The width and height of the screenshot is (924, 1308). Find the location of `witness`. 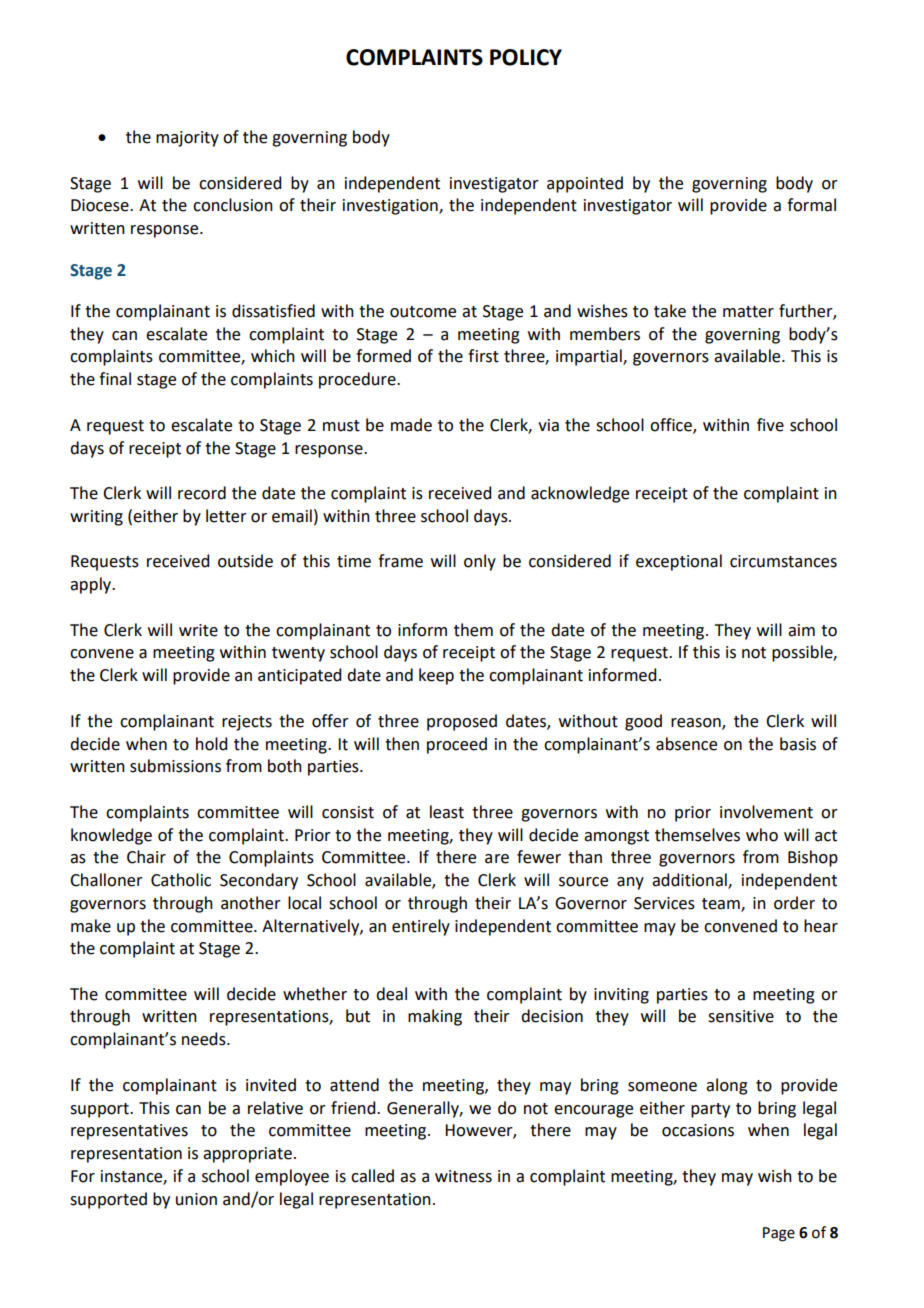

witness is located at coordinates (463, 1176).
